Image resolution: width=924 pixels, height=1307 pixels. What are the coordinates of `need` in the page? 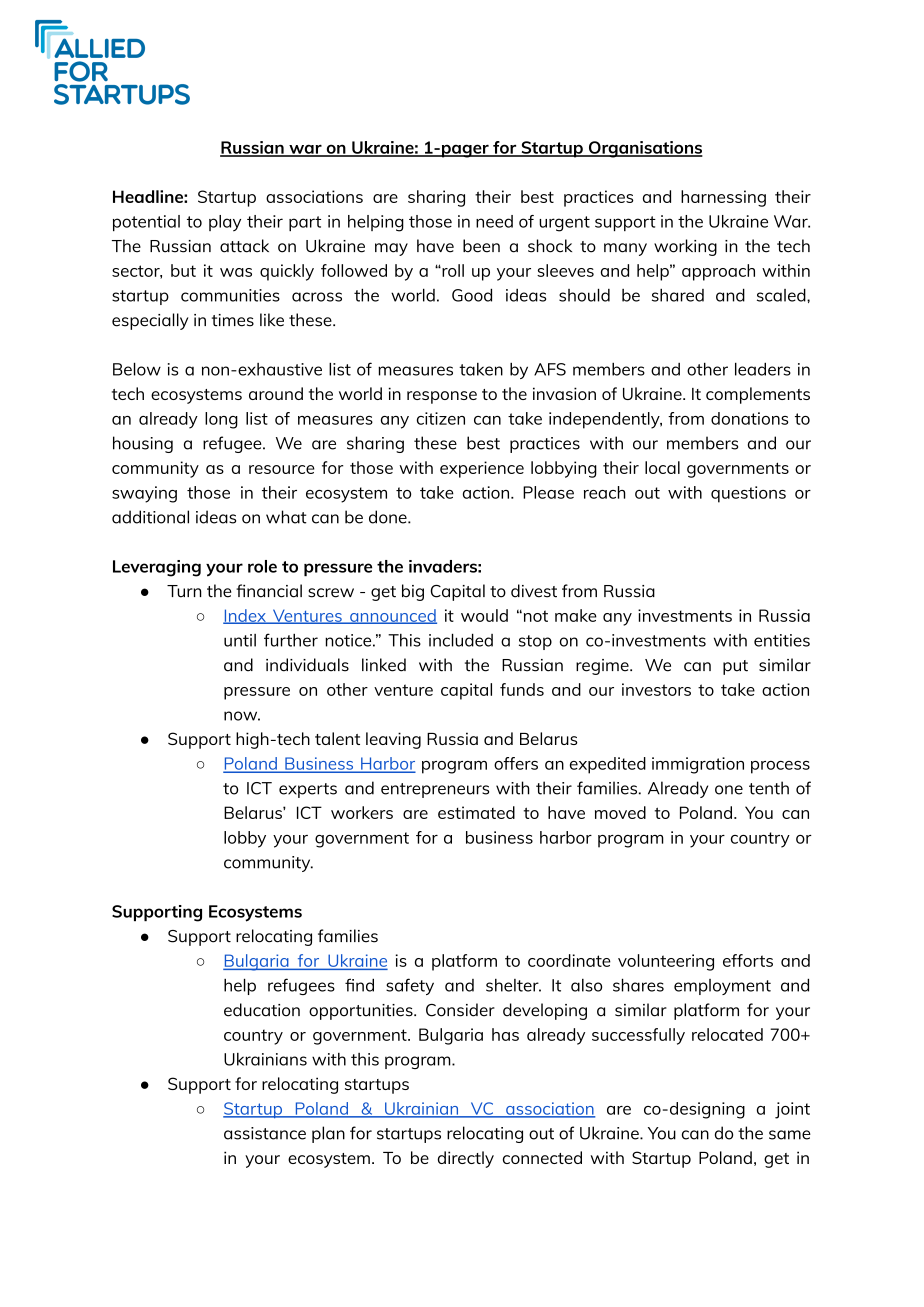 It's located at (494, 221).
